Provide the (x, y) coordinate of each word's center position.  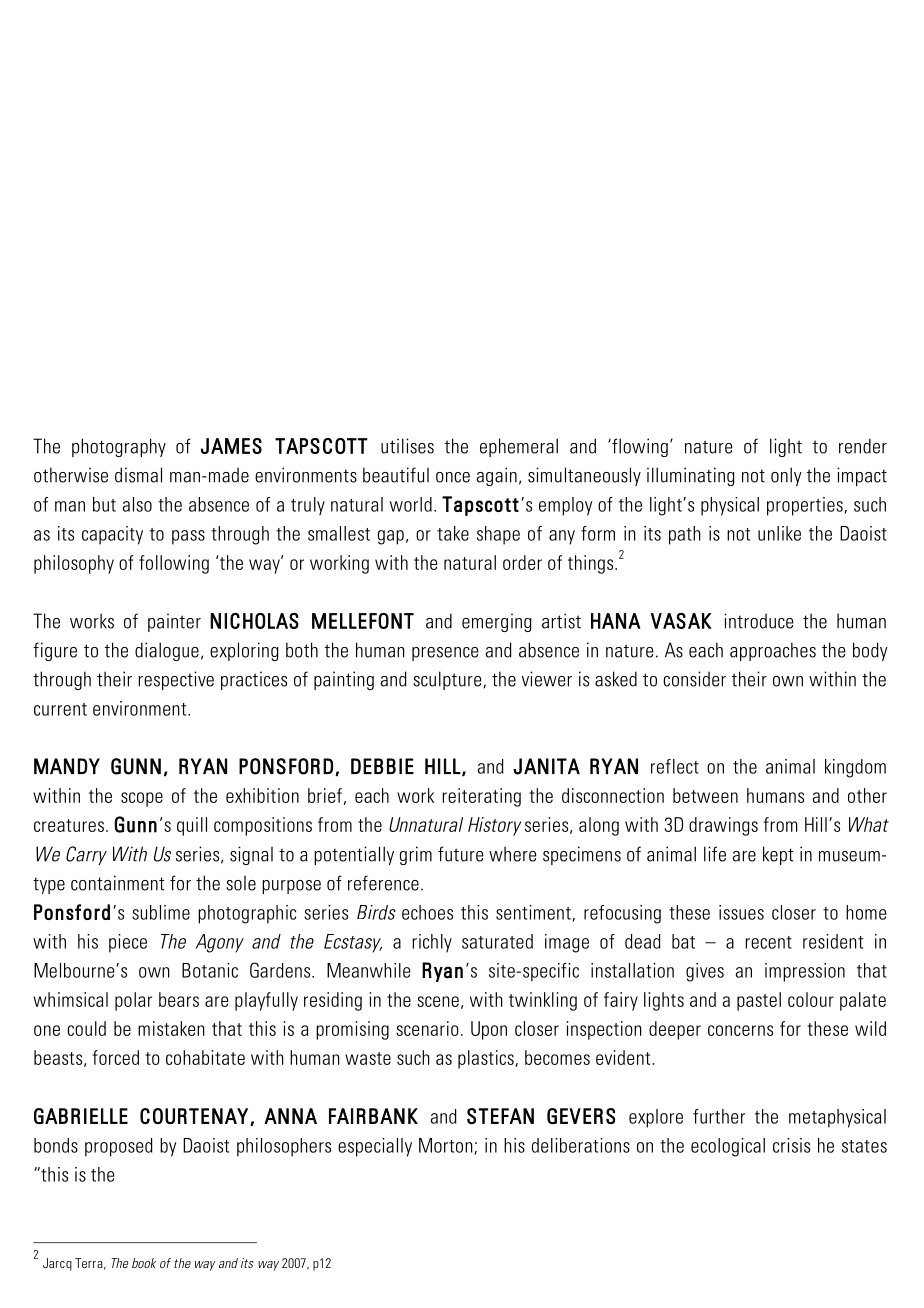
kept (778, 855)
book (144, 1263)
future (461, 854)
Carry (86, 855)
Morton (447, 1146)
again (496, 476)
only (786, 476)
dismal (138, 475)
